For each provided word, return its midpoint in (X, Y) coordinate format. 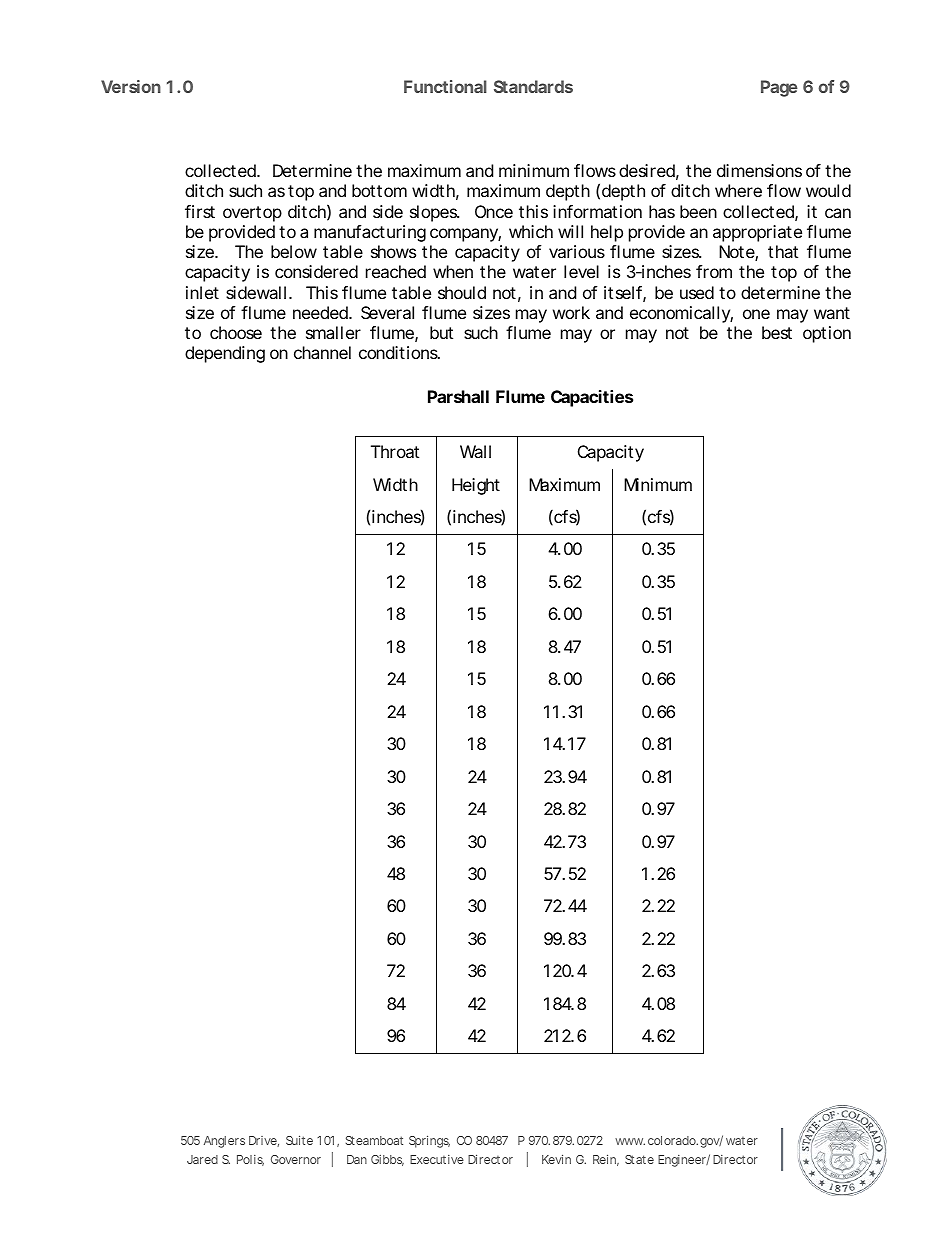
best (777, 332)
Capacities (592, 398)
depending (225, 354)
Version (131, 86)
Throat (395, 451)
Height (476, 486)
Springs (429, 1141)
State (639, 1159)
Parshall (458, 396)
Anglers (224, 1142)
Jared (202, 1159)
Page (779, 88)
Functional (445, 86)
